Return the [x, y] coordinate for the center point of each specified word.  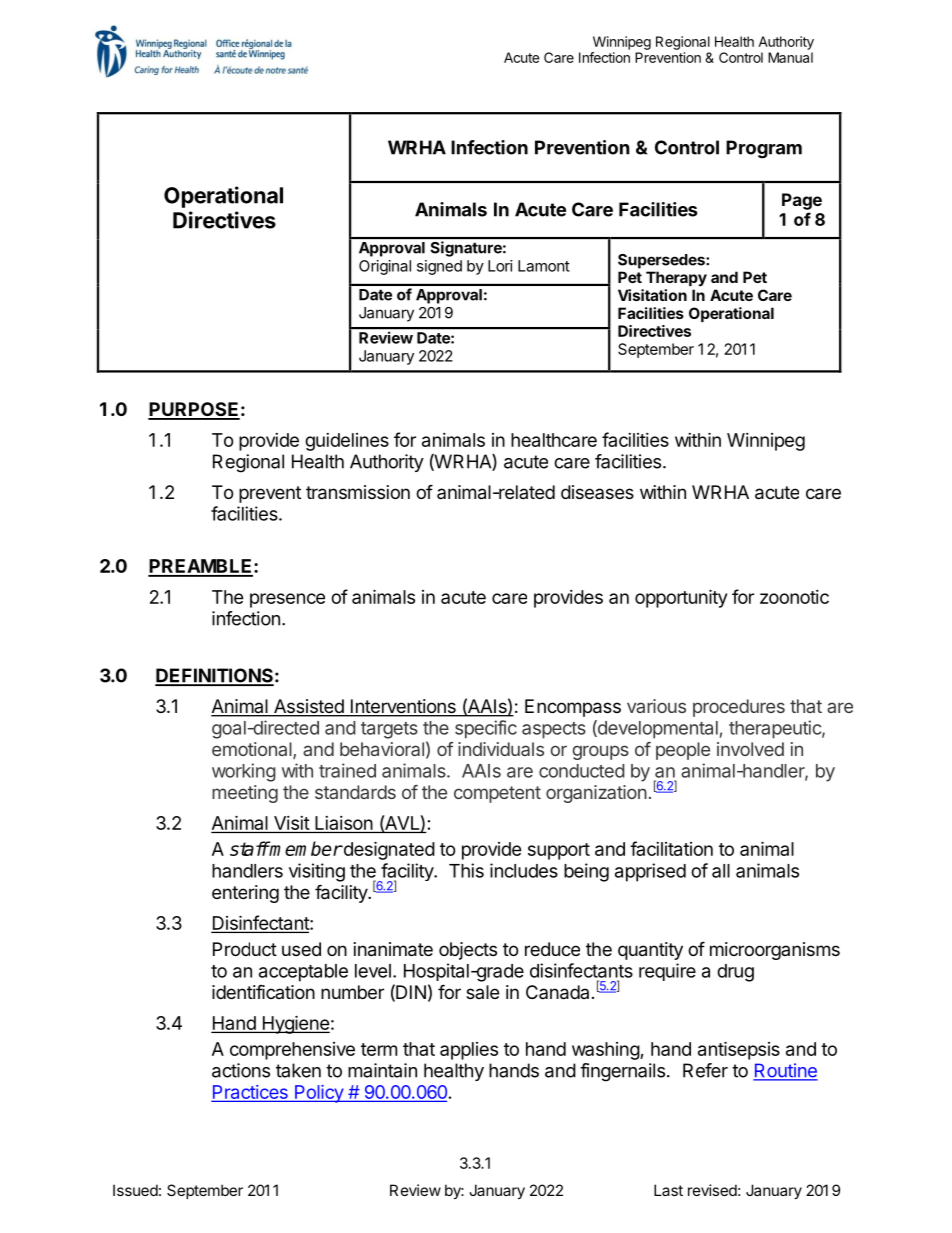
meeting [245, 794]
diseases [597, 492]
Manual [790, 57]
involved [750, 749]
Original [385, 267]
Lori [500, 266]
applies [469, 1051]
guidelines [347, 442]
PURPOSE [194, 410]
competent [497, 794]
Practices [251, 1093]
